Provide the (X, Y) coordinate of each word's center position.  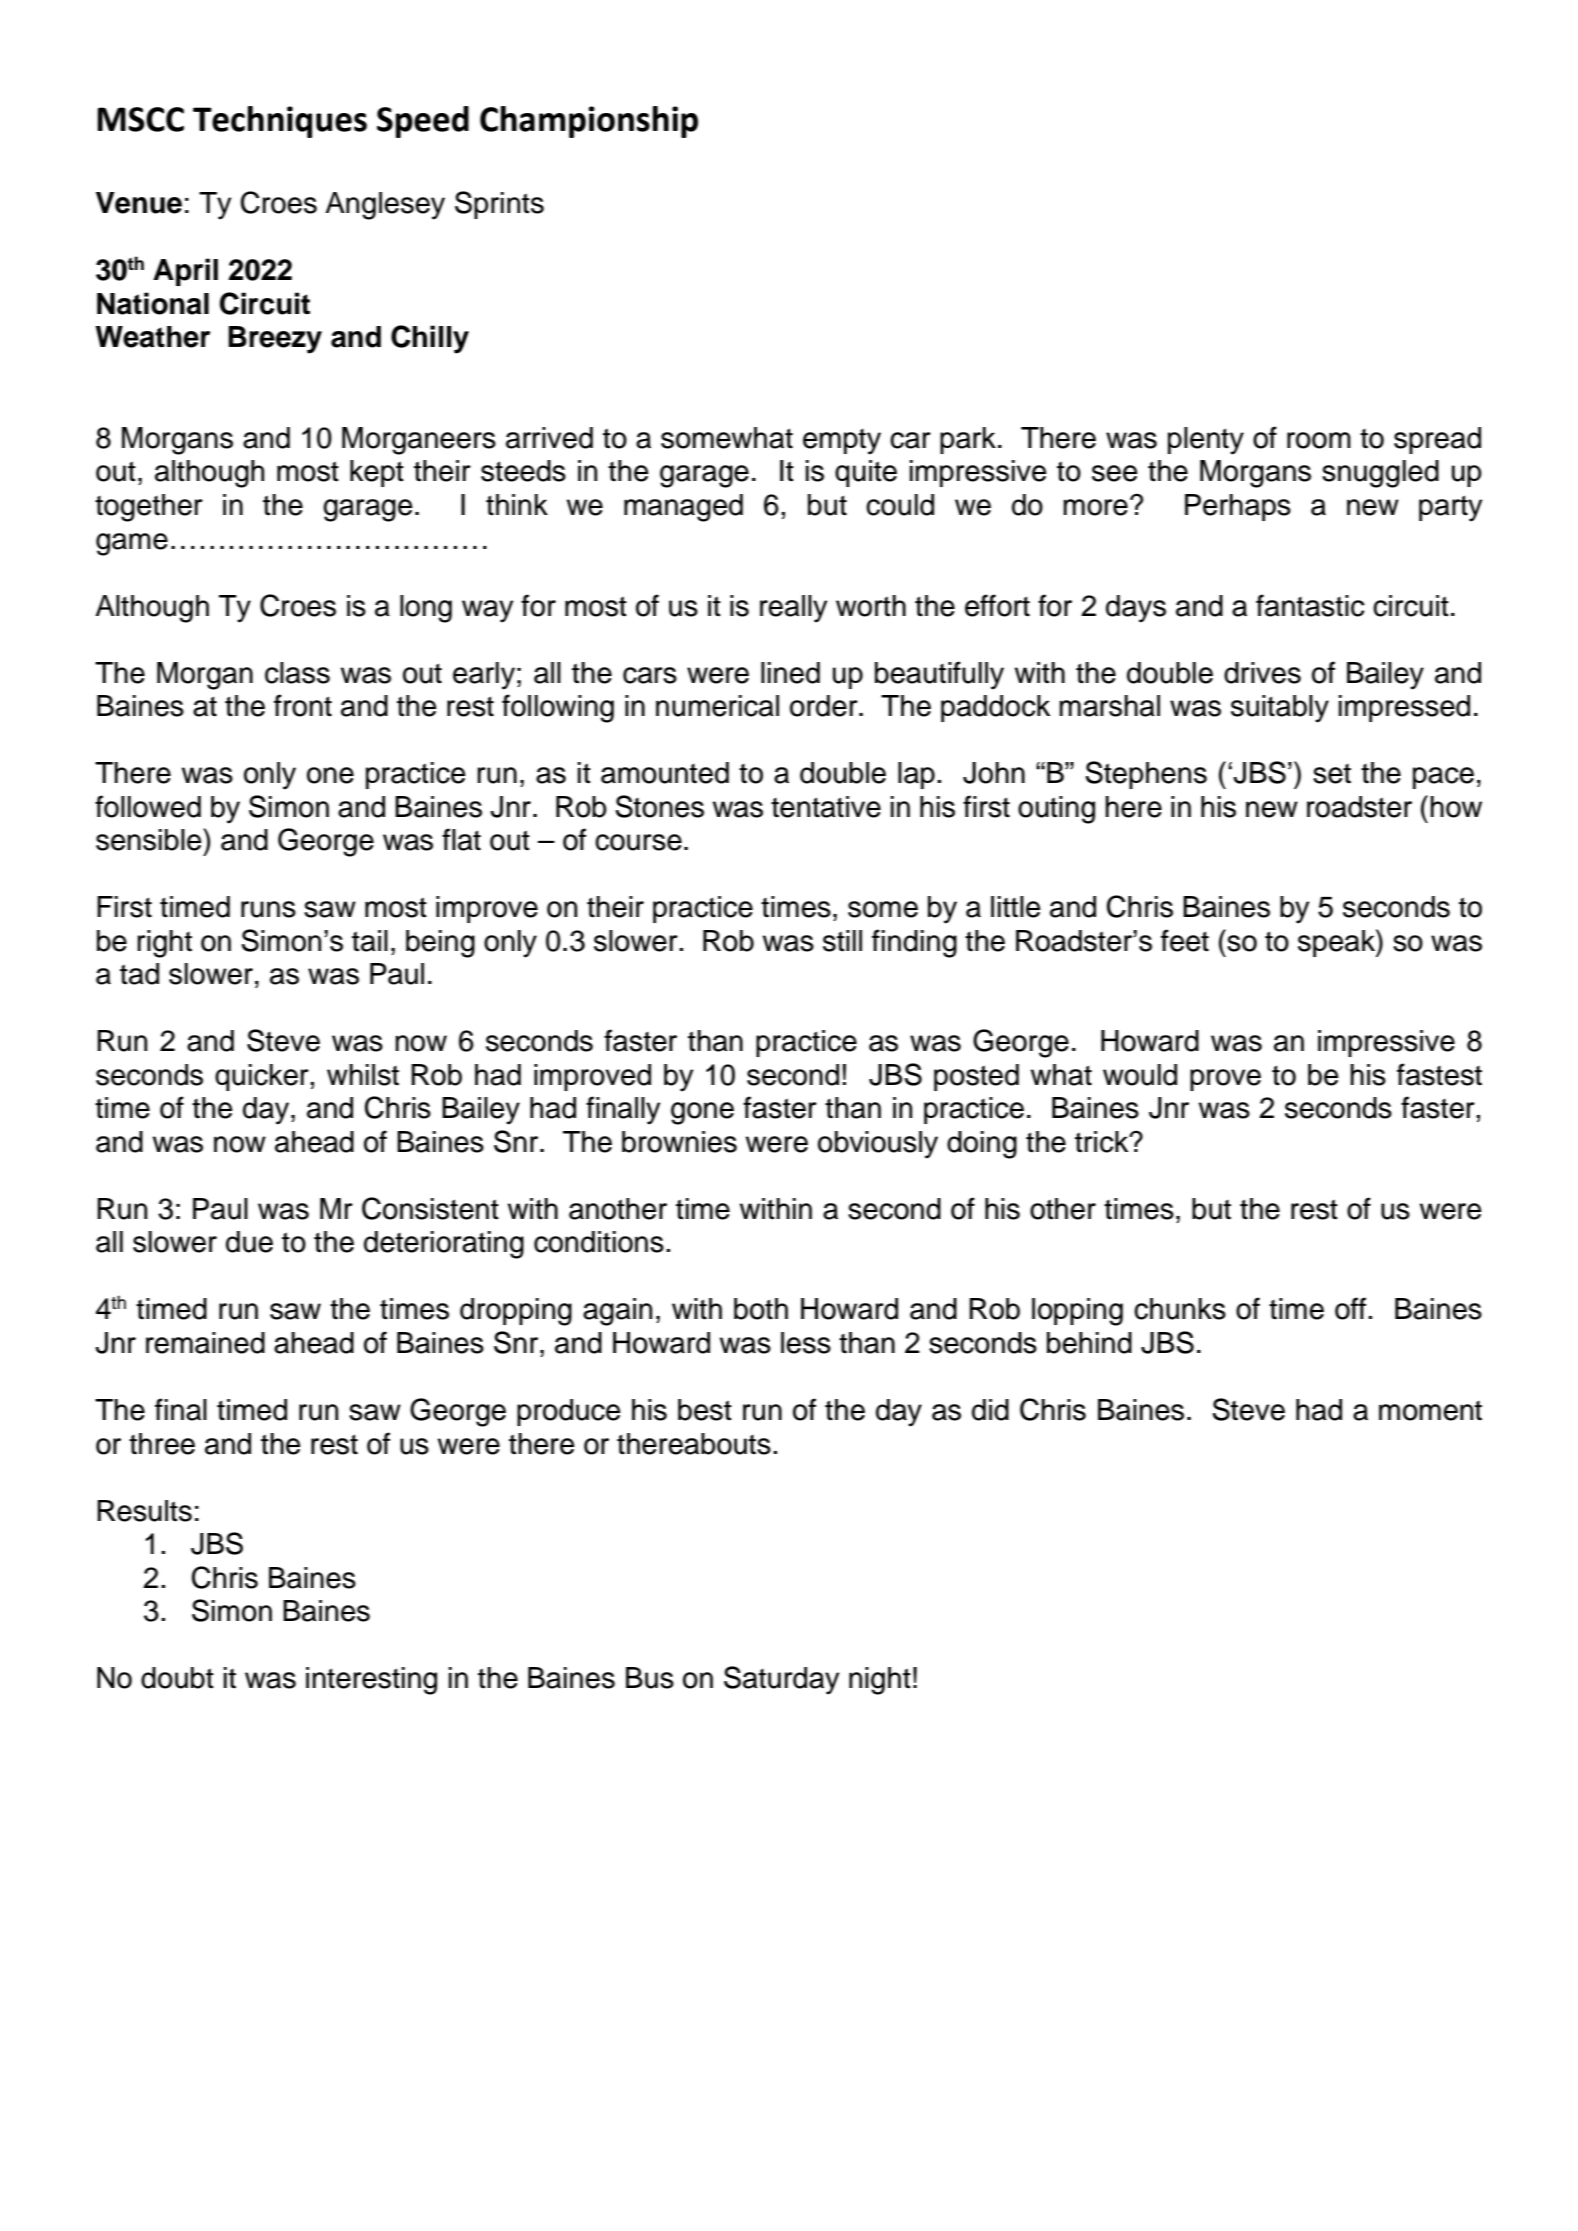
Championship (589, 122)
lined (790, 673)
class (297, 673)
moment (1430, 1411)
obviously (878, 1145)
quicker (263, 1077)
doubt (177, 1678)
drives (1262, 673)
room (1319, 440)
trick (1103, 1142)
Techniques (280, 122)
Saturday (781, 1680)
